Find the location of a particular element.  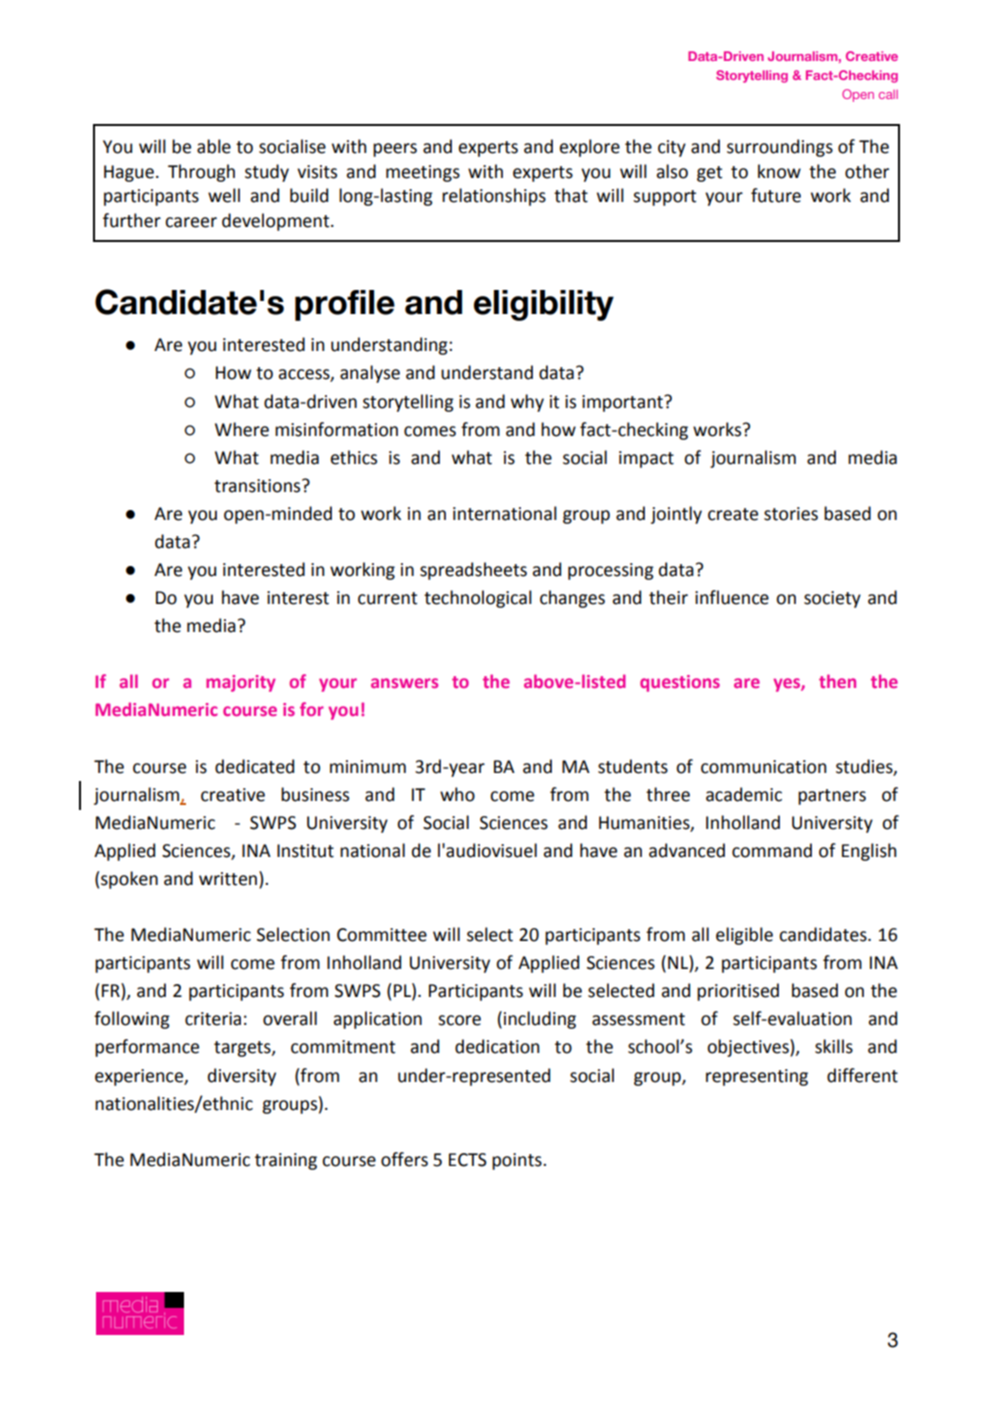

points is located at coordinates (518, 1161).
